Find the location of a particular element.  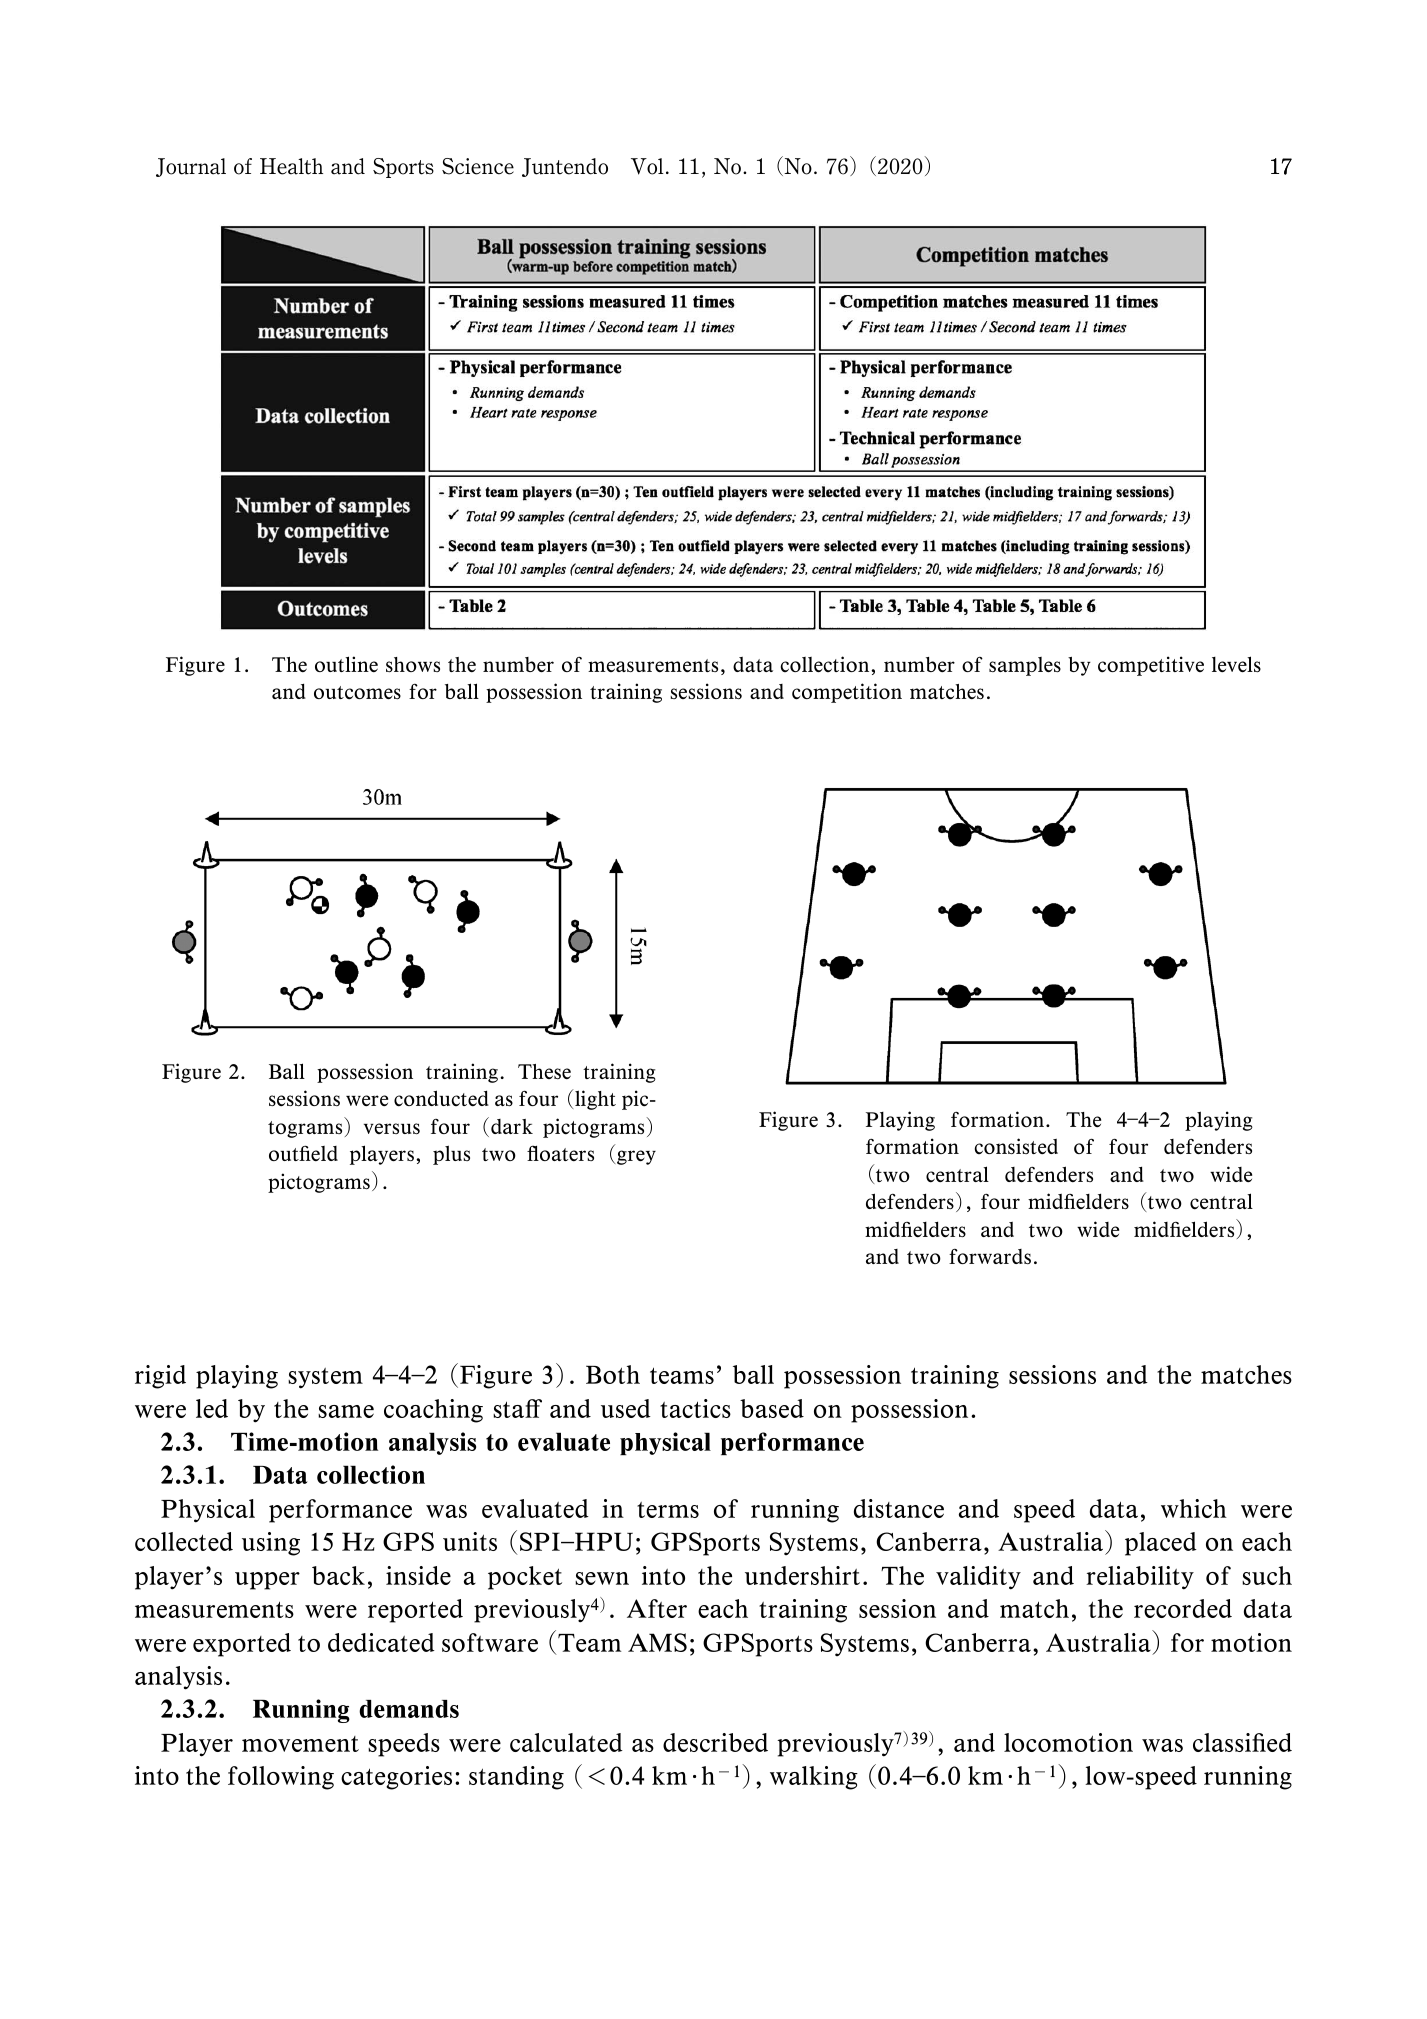

levels is located at coordinates (1236, 664).
